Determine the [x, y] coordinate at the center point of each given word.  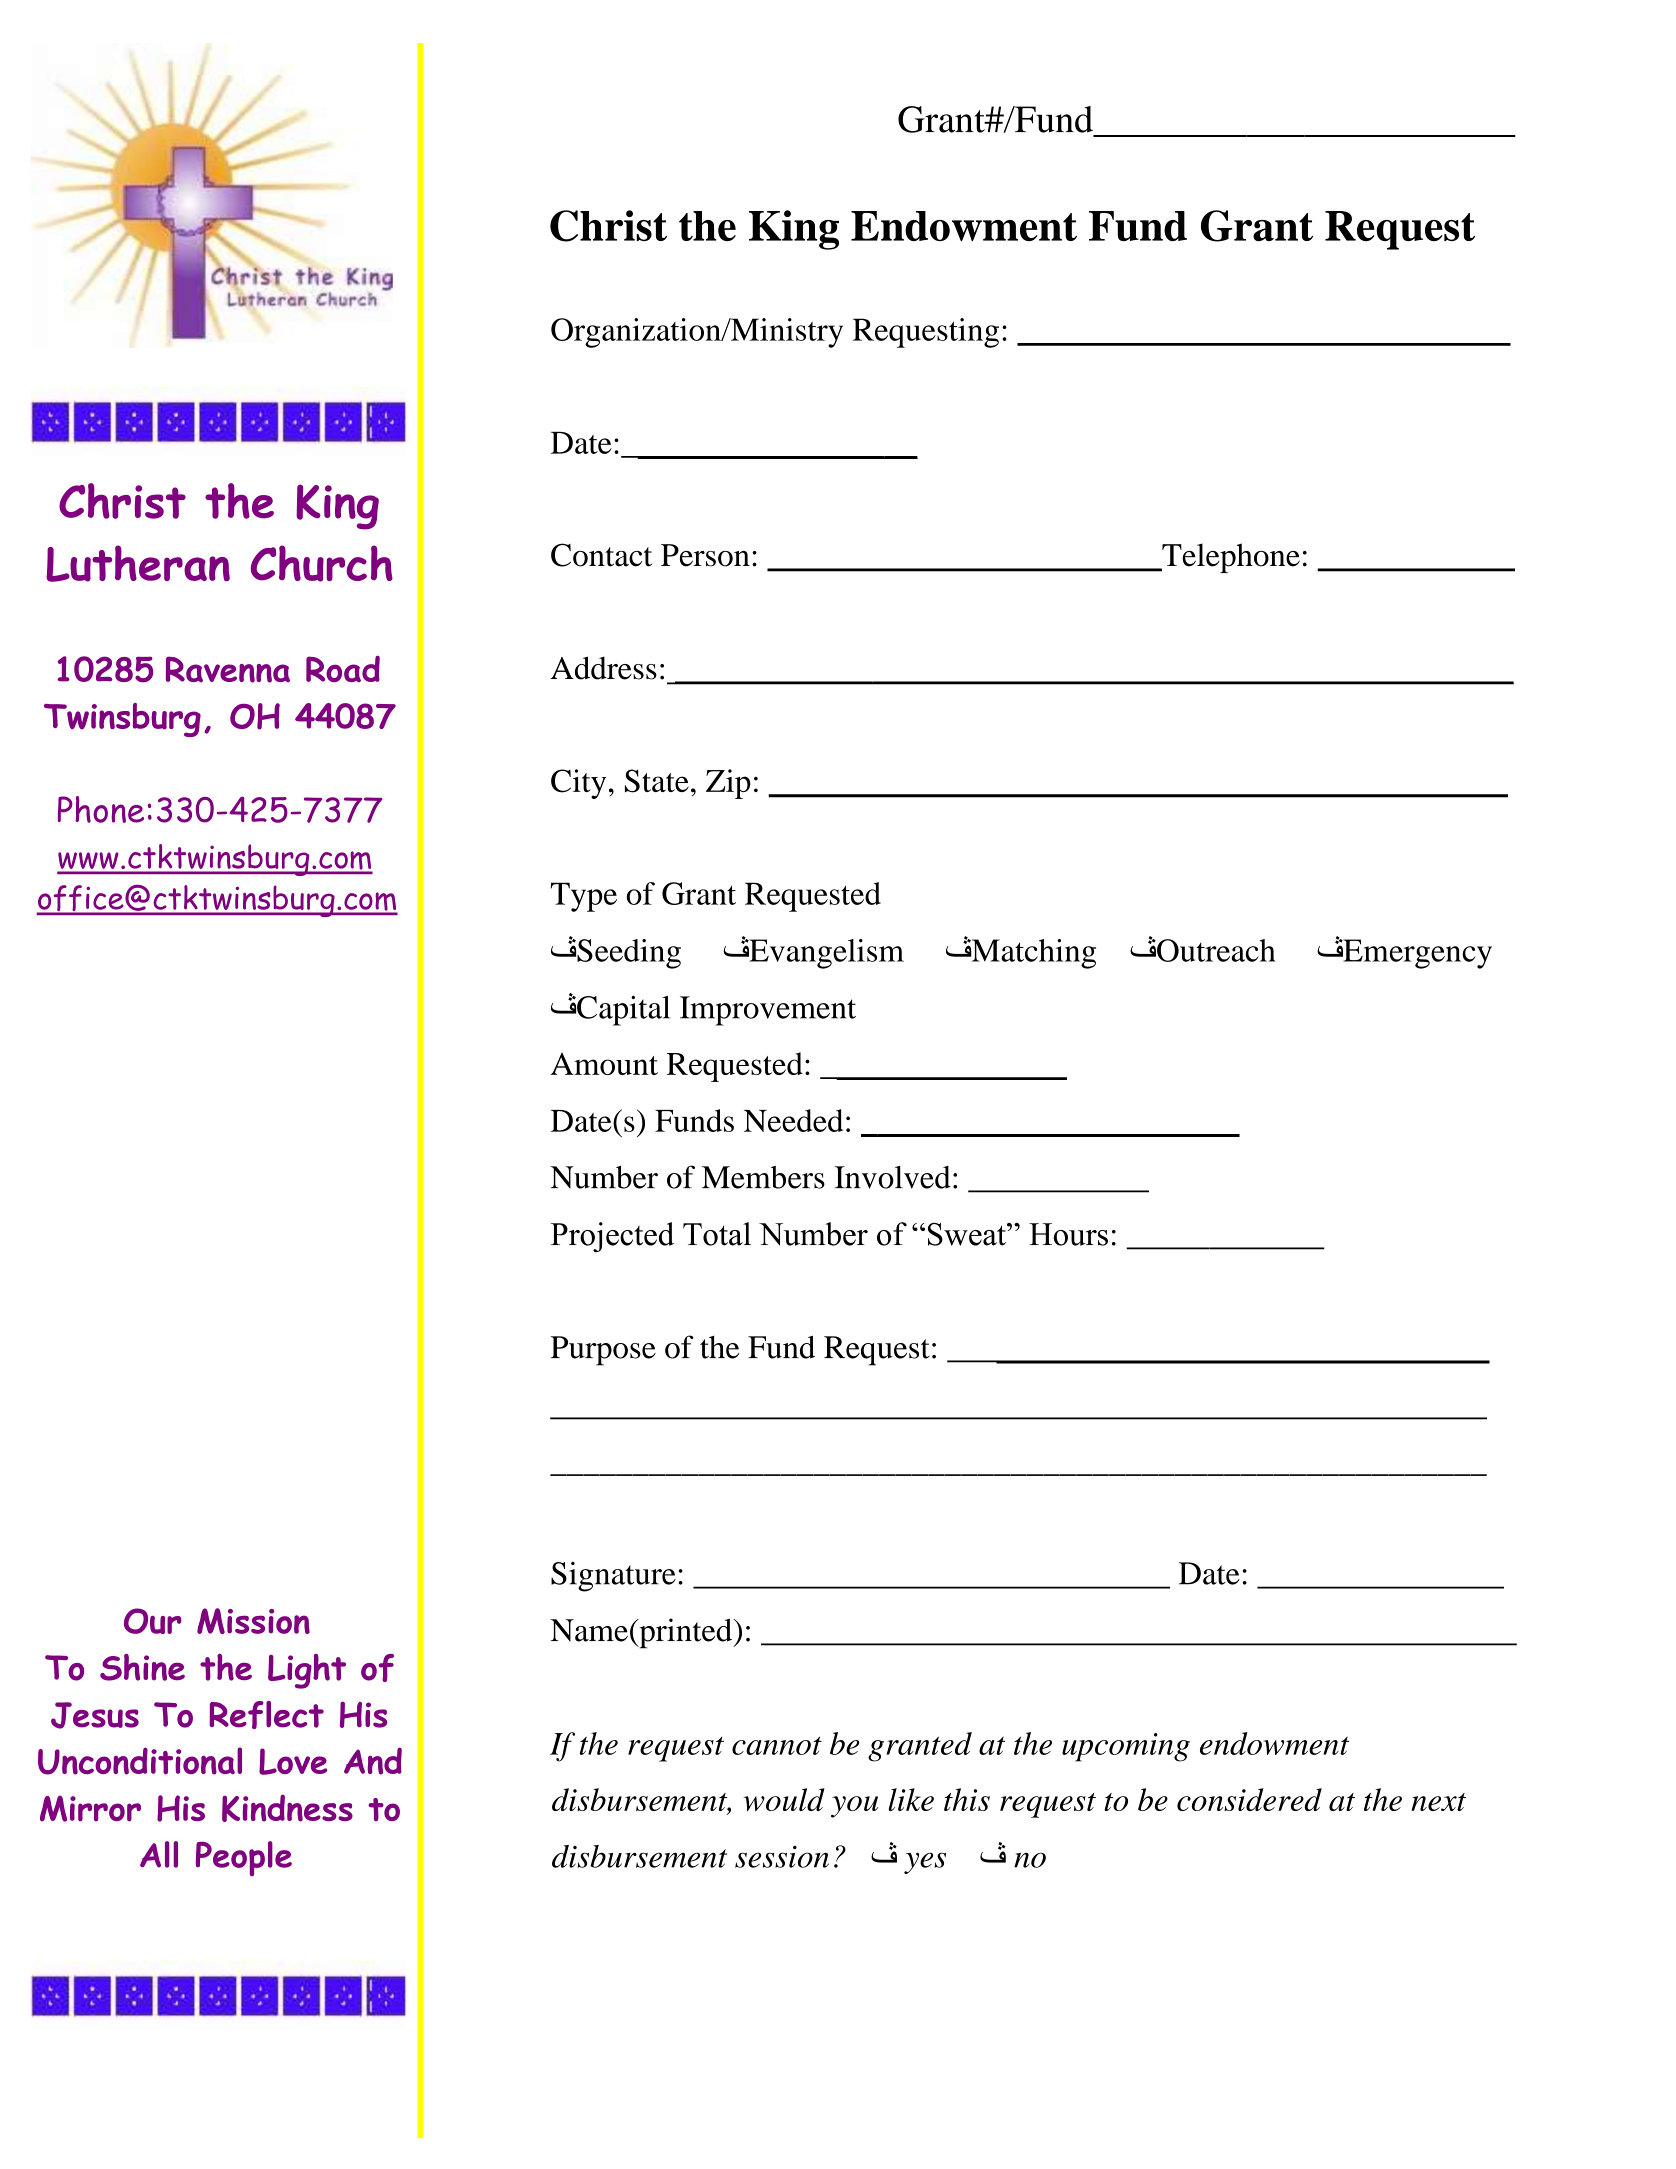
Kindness [287, 1808]
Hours [1068, 1234]
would [784, 1799]
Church [322, 563]
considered [1249, 1799]
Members [763, 1177]
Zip [728, 784]
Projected [612, 1237]
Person [705, 555]
